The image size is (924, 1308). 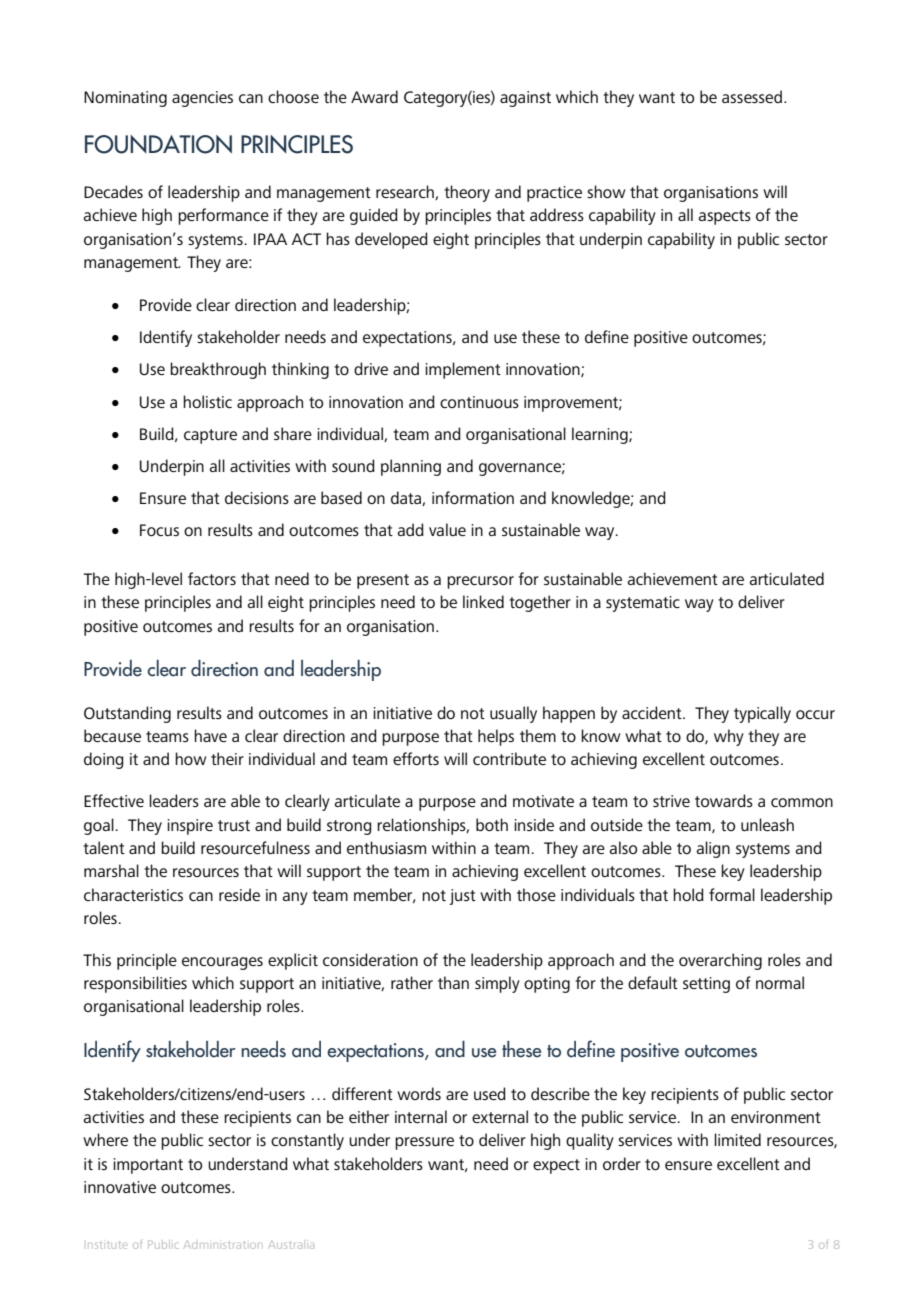 I want to click on align, so click(x=713, y=849).
